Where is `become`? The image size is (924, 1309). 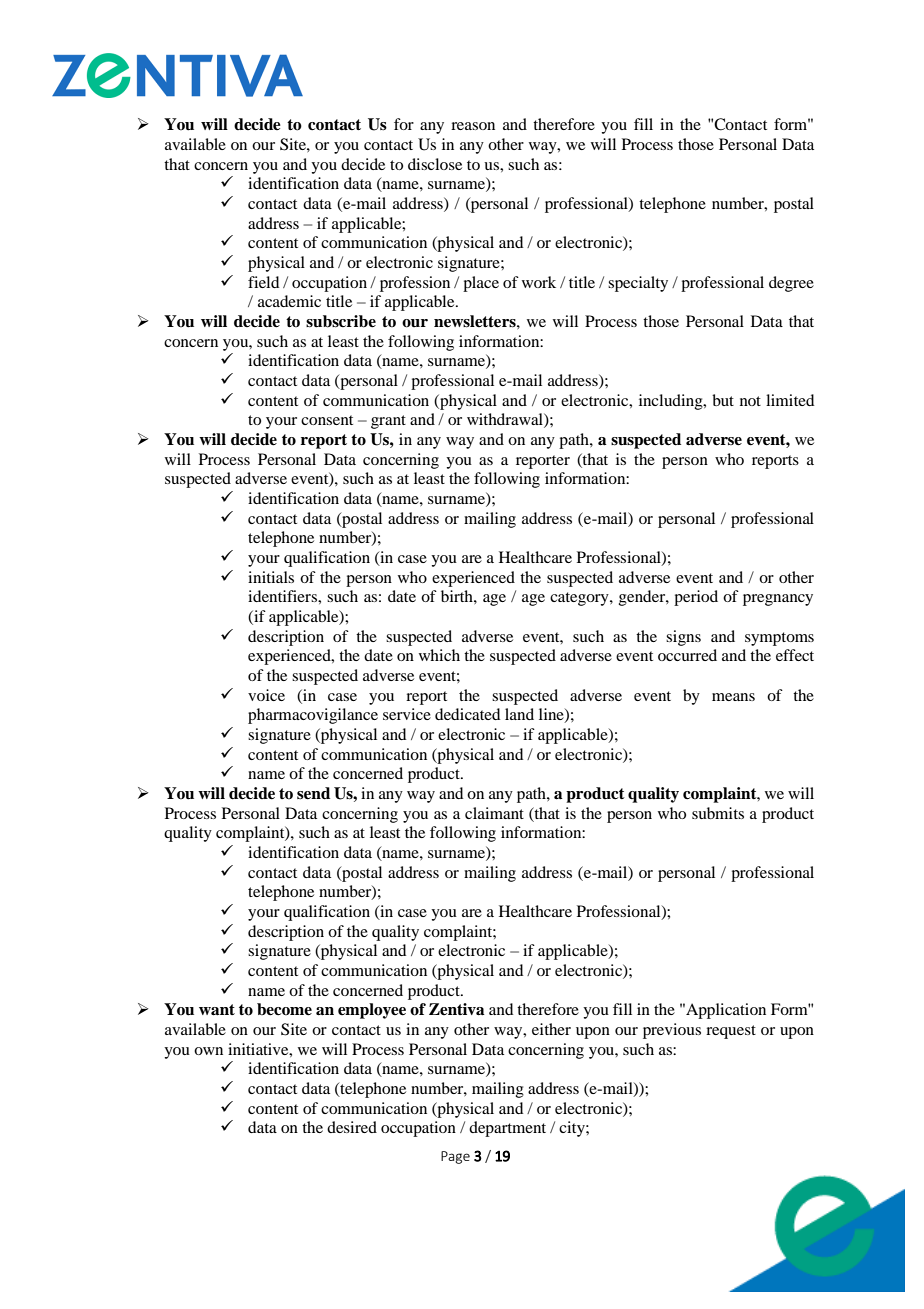
become is located at coordinates (284, 1009).
